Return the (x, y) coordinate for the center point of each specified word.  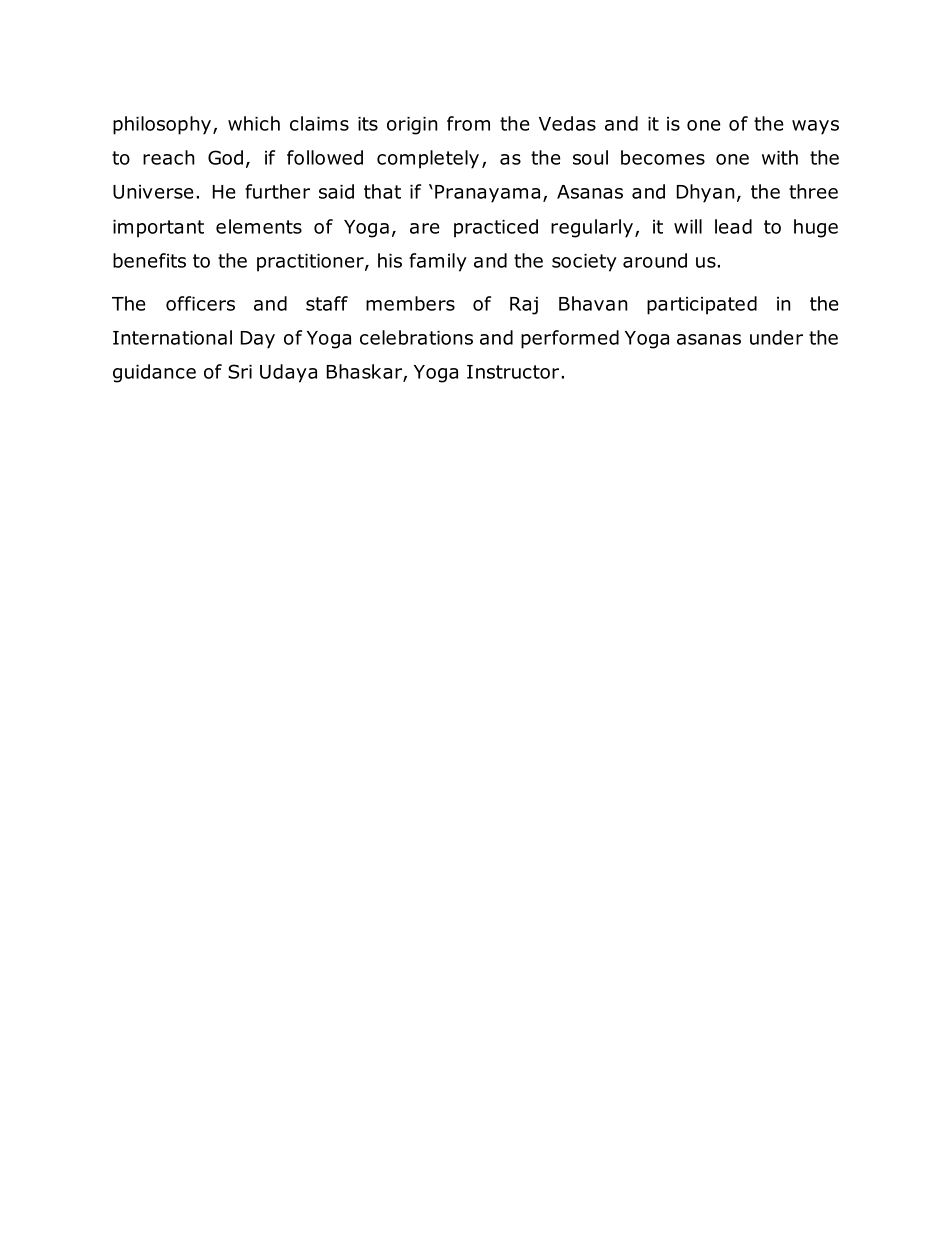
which (254, 123)
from (468, 123)
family (438, 262)
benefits (149, 260)
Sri (240, 371)
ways (815, 127)
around (655, 260)
